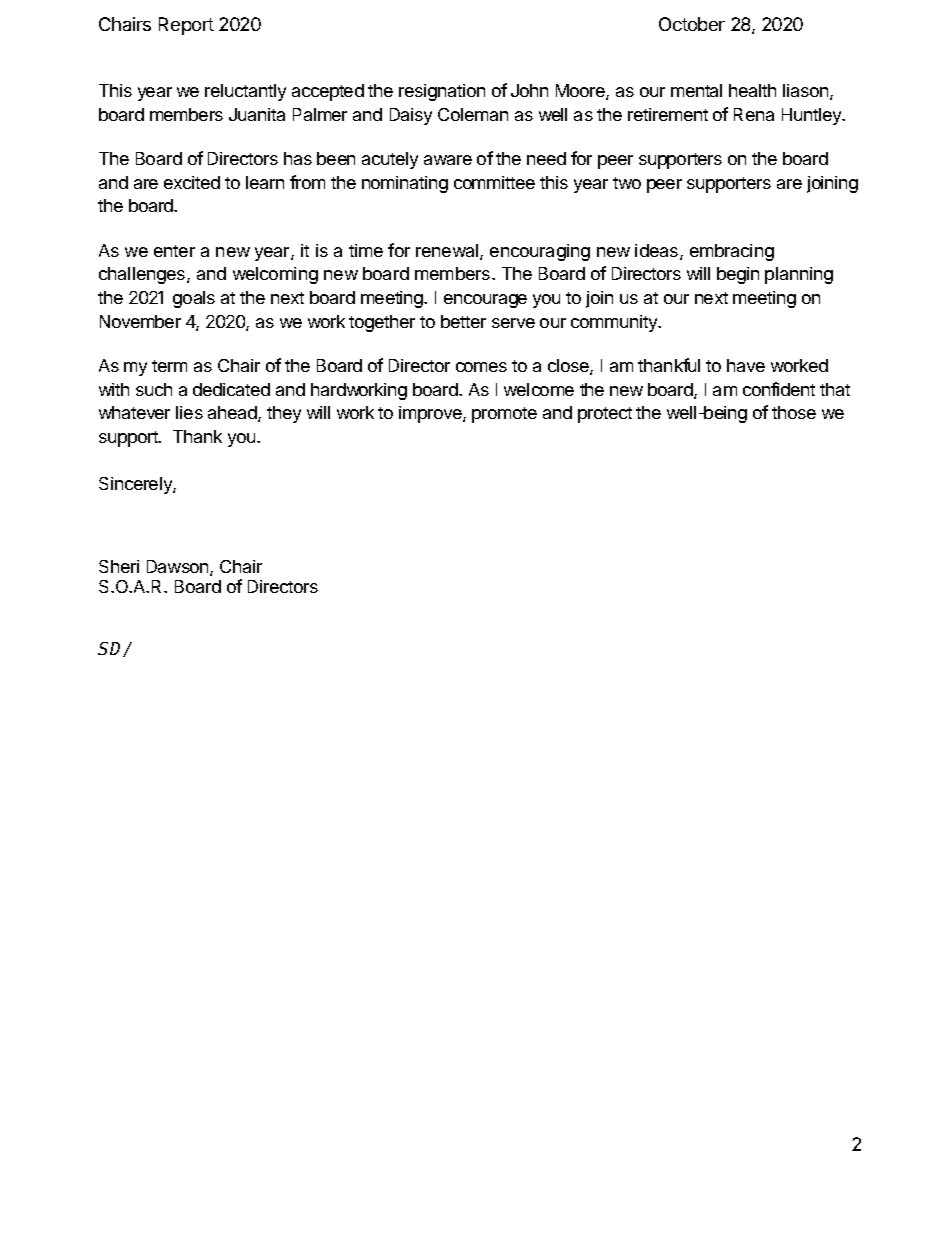 This screenshot has height=1233, width=952. Describe the element at coordinates (192, 182) in the screenshot. I see `excited` at that location.
